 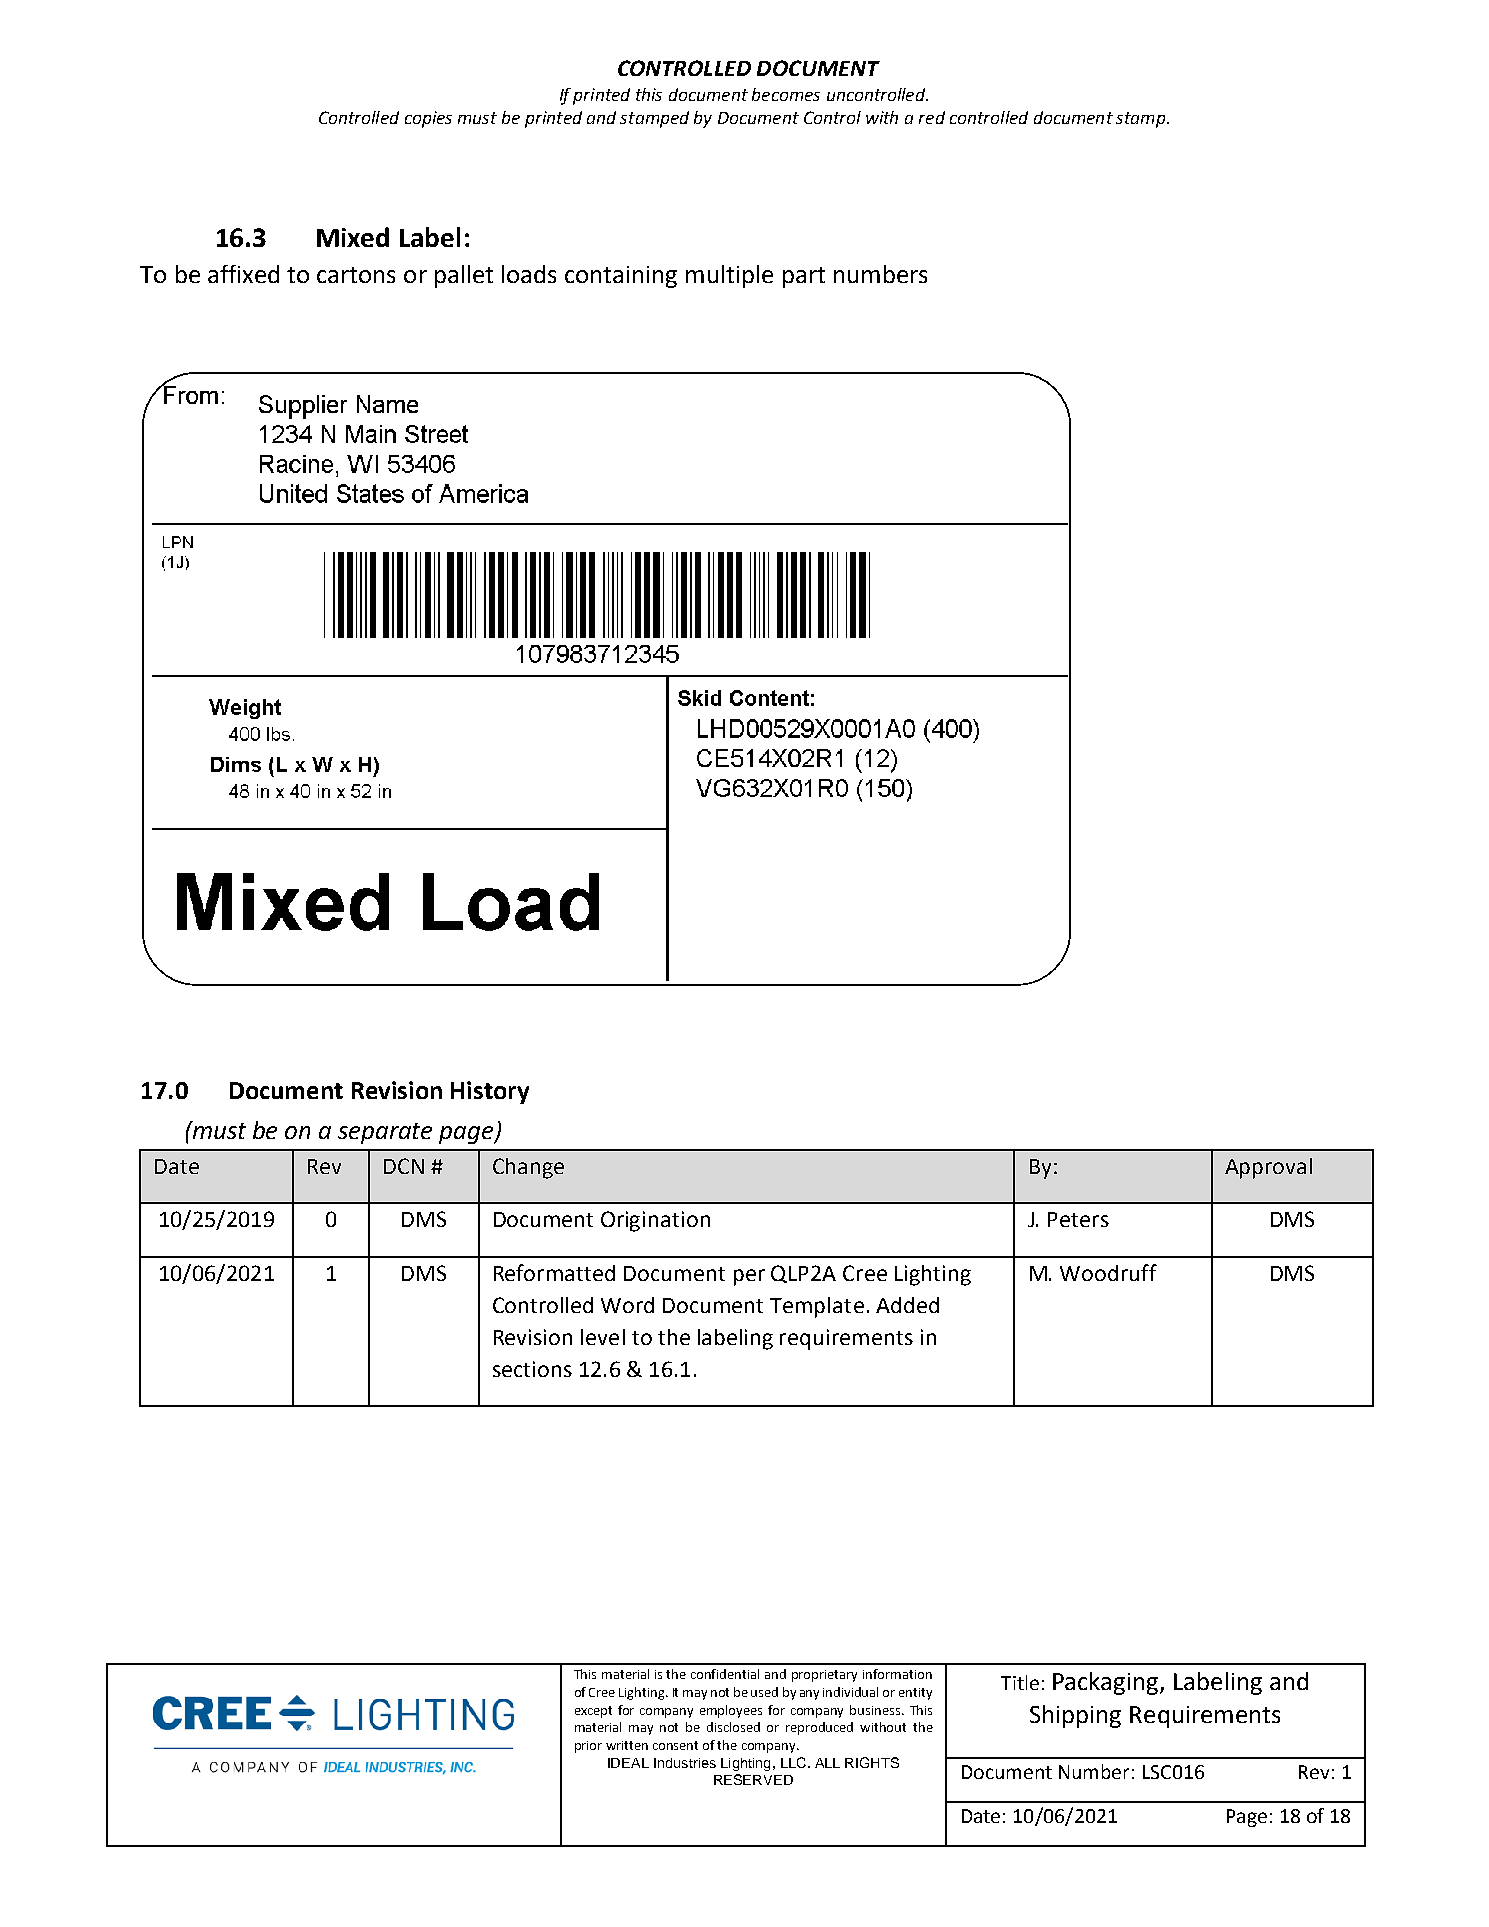 What do you see at coordinates (428, 119) in the screenshot?
I see `copies` at bounding box center [428, 119].
